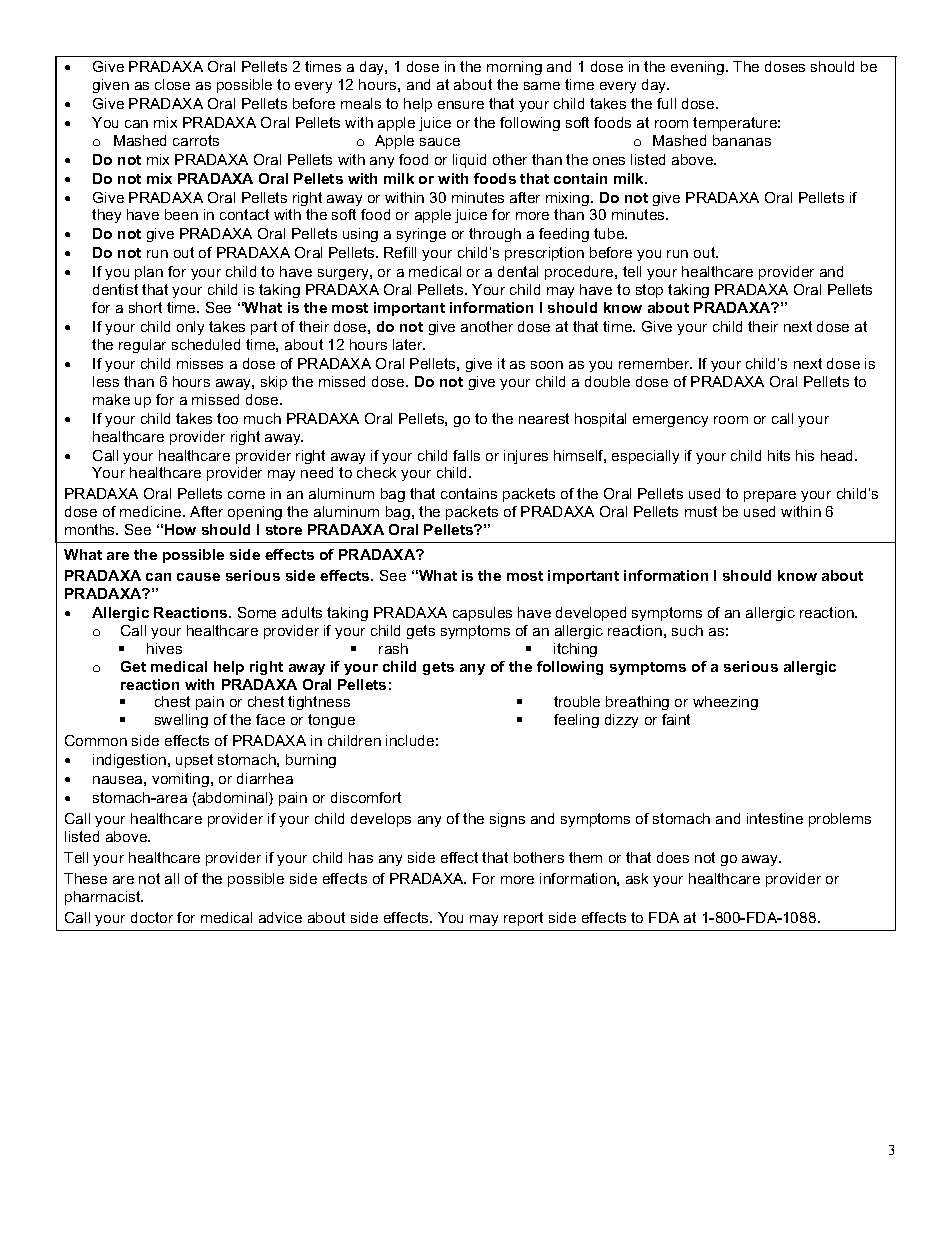 The width and height of the document is (952, 1233). I want to click on medicine, so click(152, 511).
